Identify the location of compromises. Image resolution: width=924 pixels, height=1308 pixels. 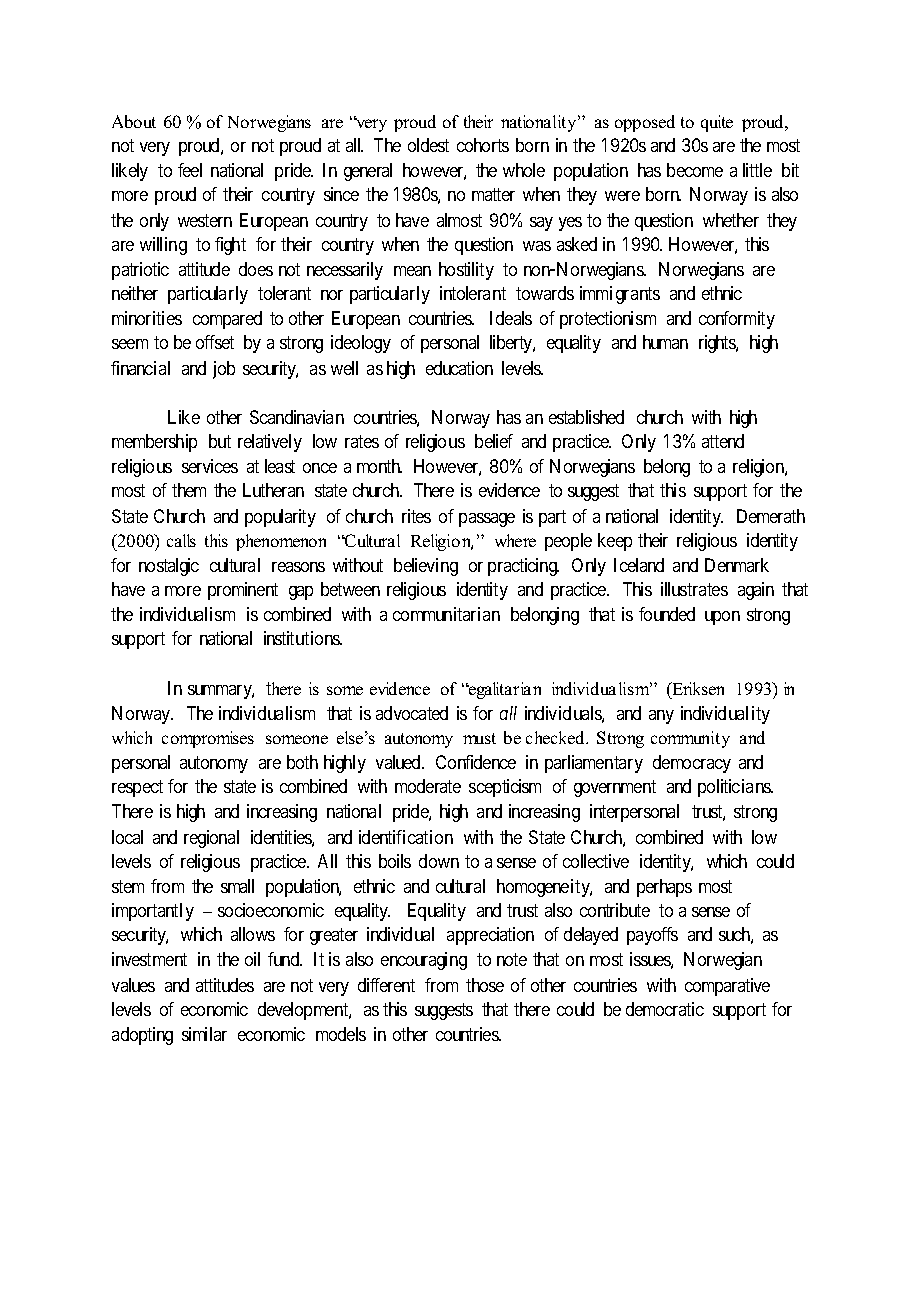
(208, 739).
